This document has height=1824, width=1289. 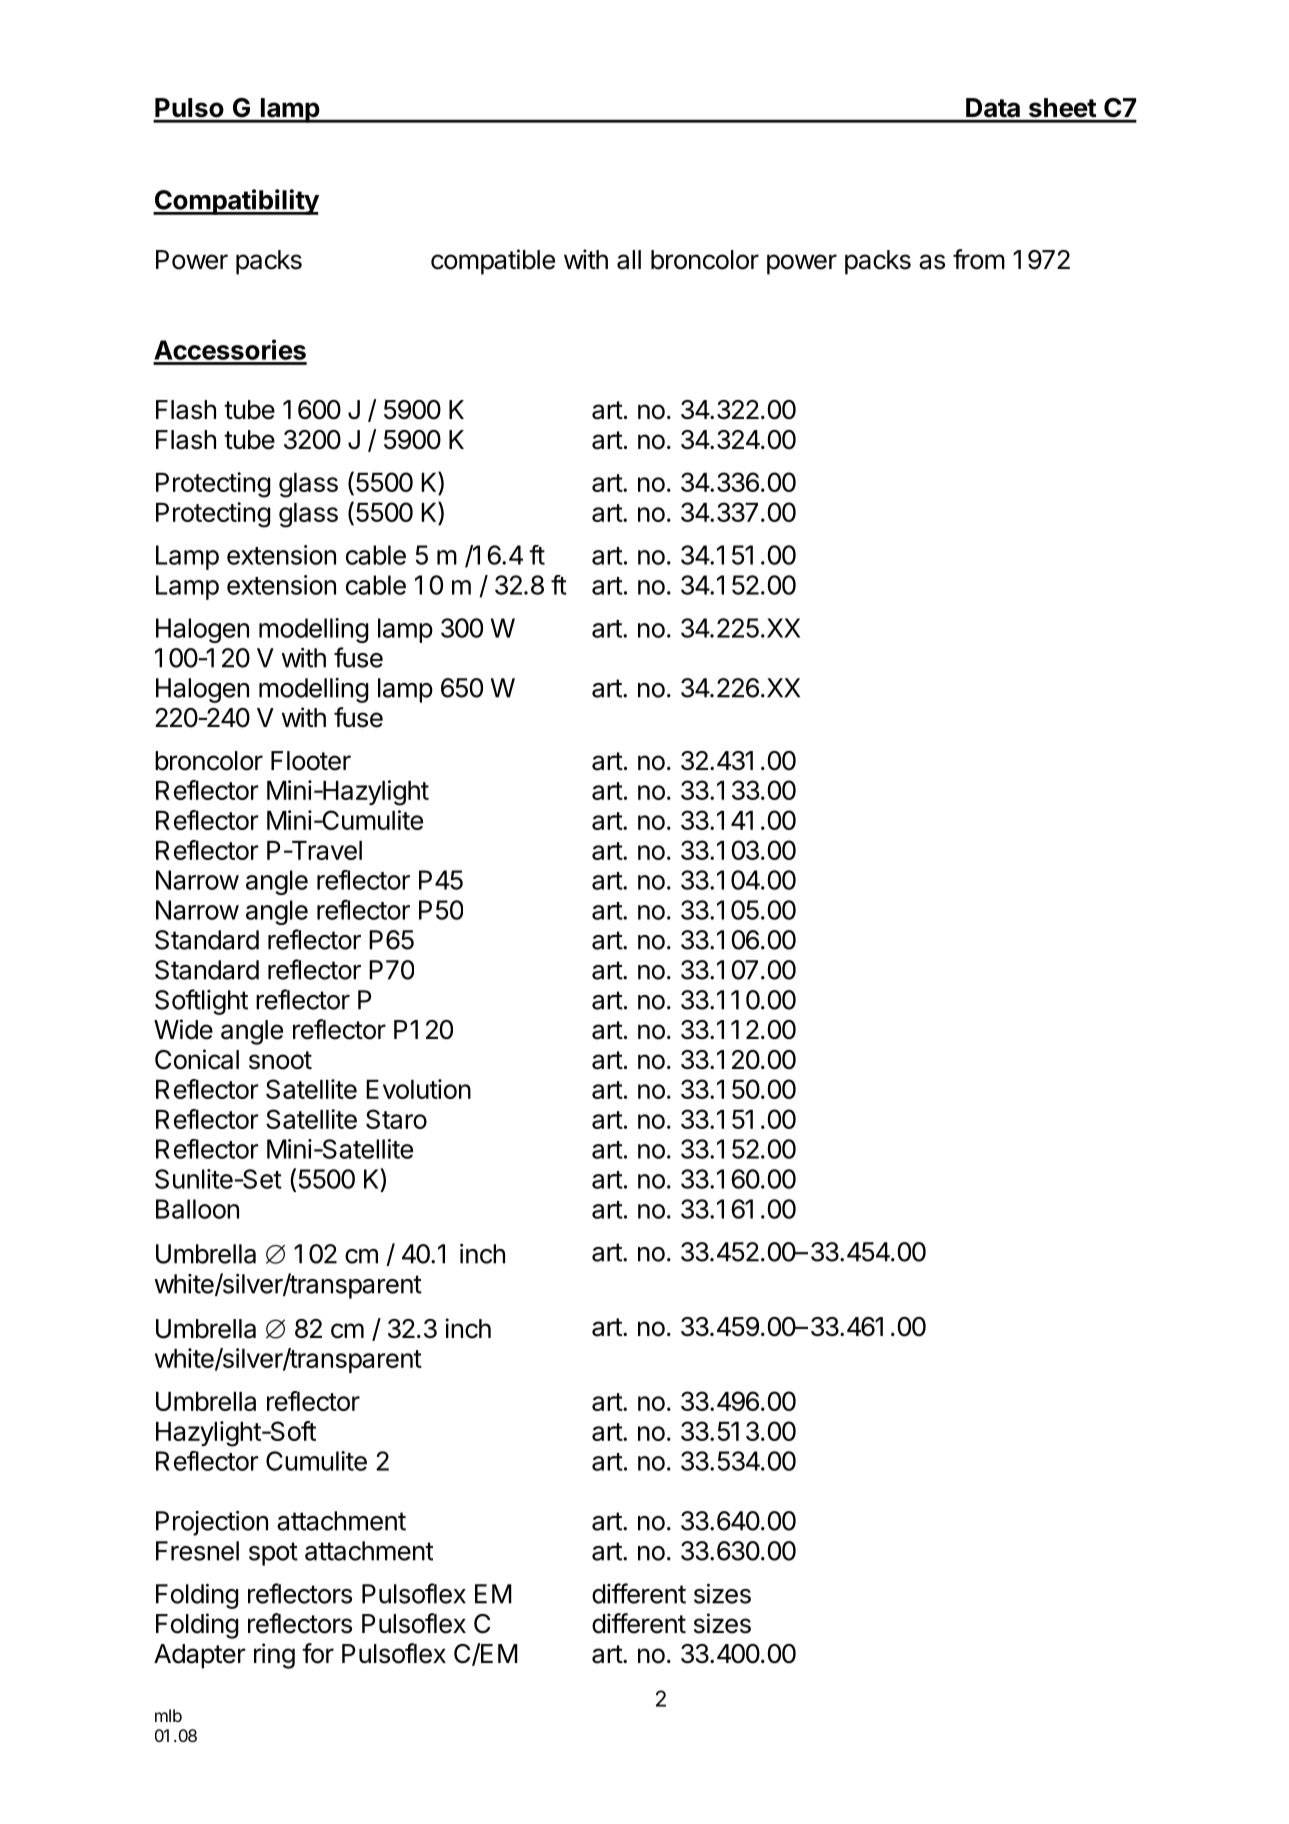 What do you see at coordinates (493, 262) in the document?
I see `compatible` at bounding box center [493, 262].
